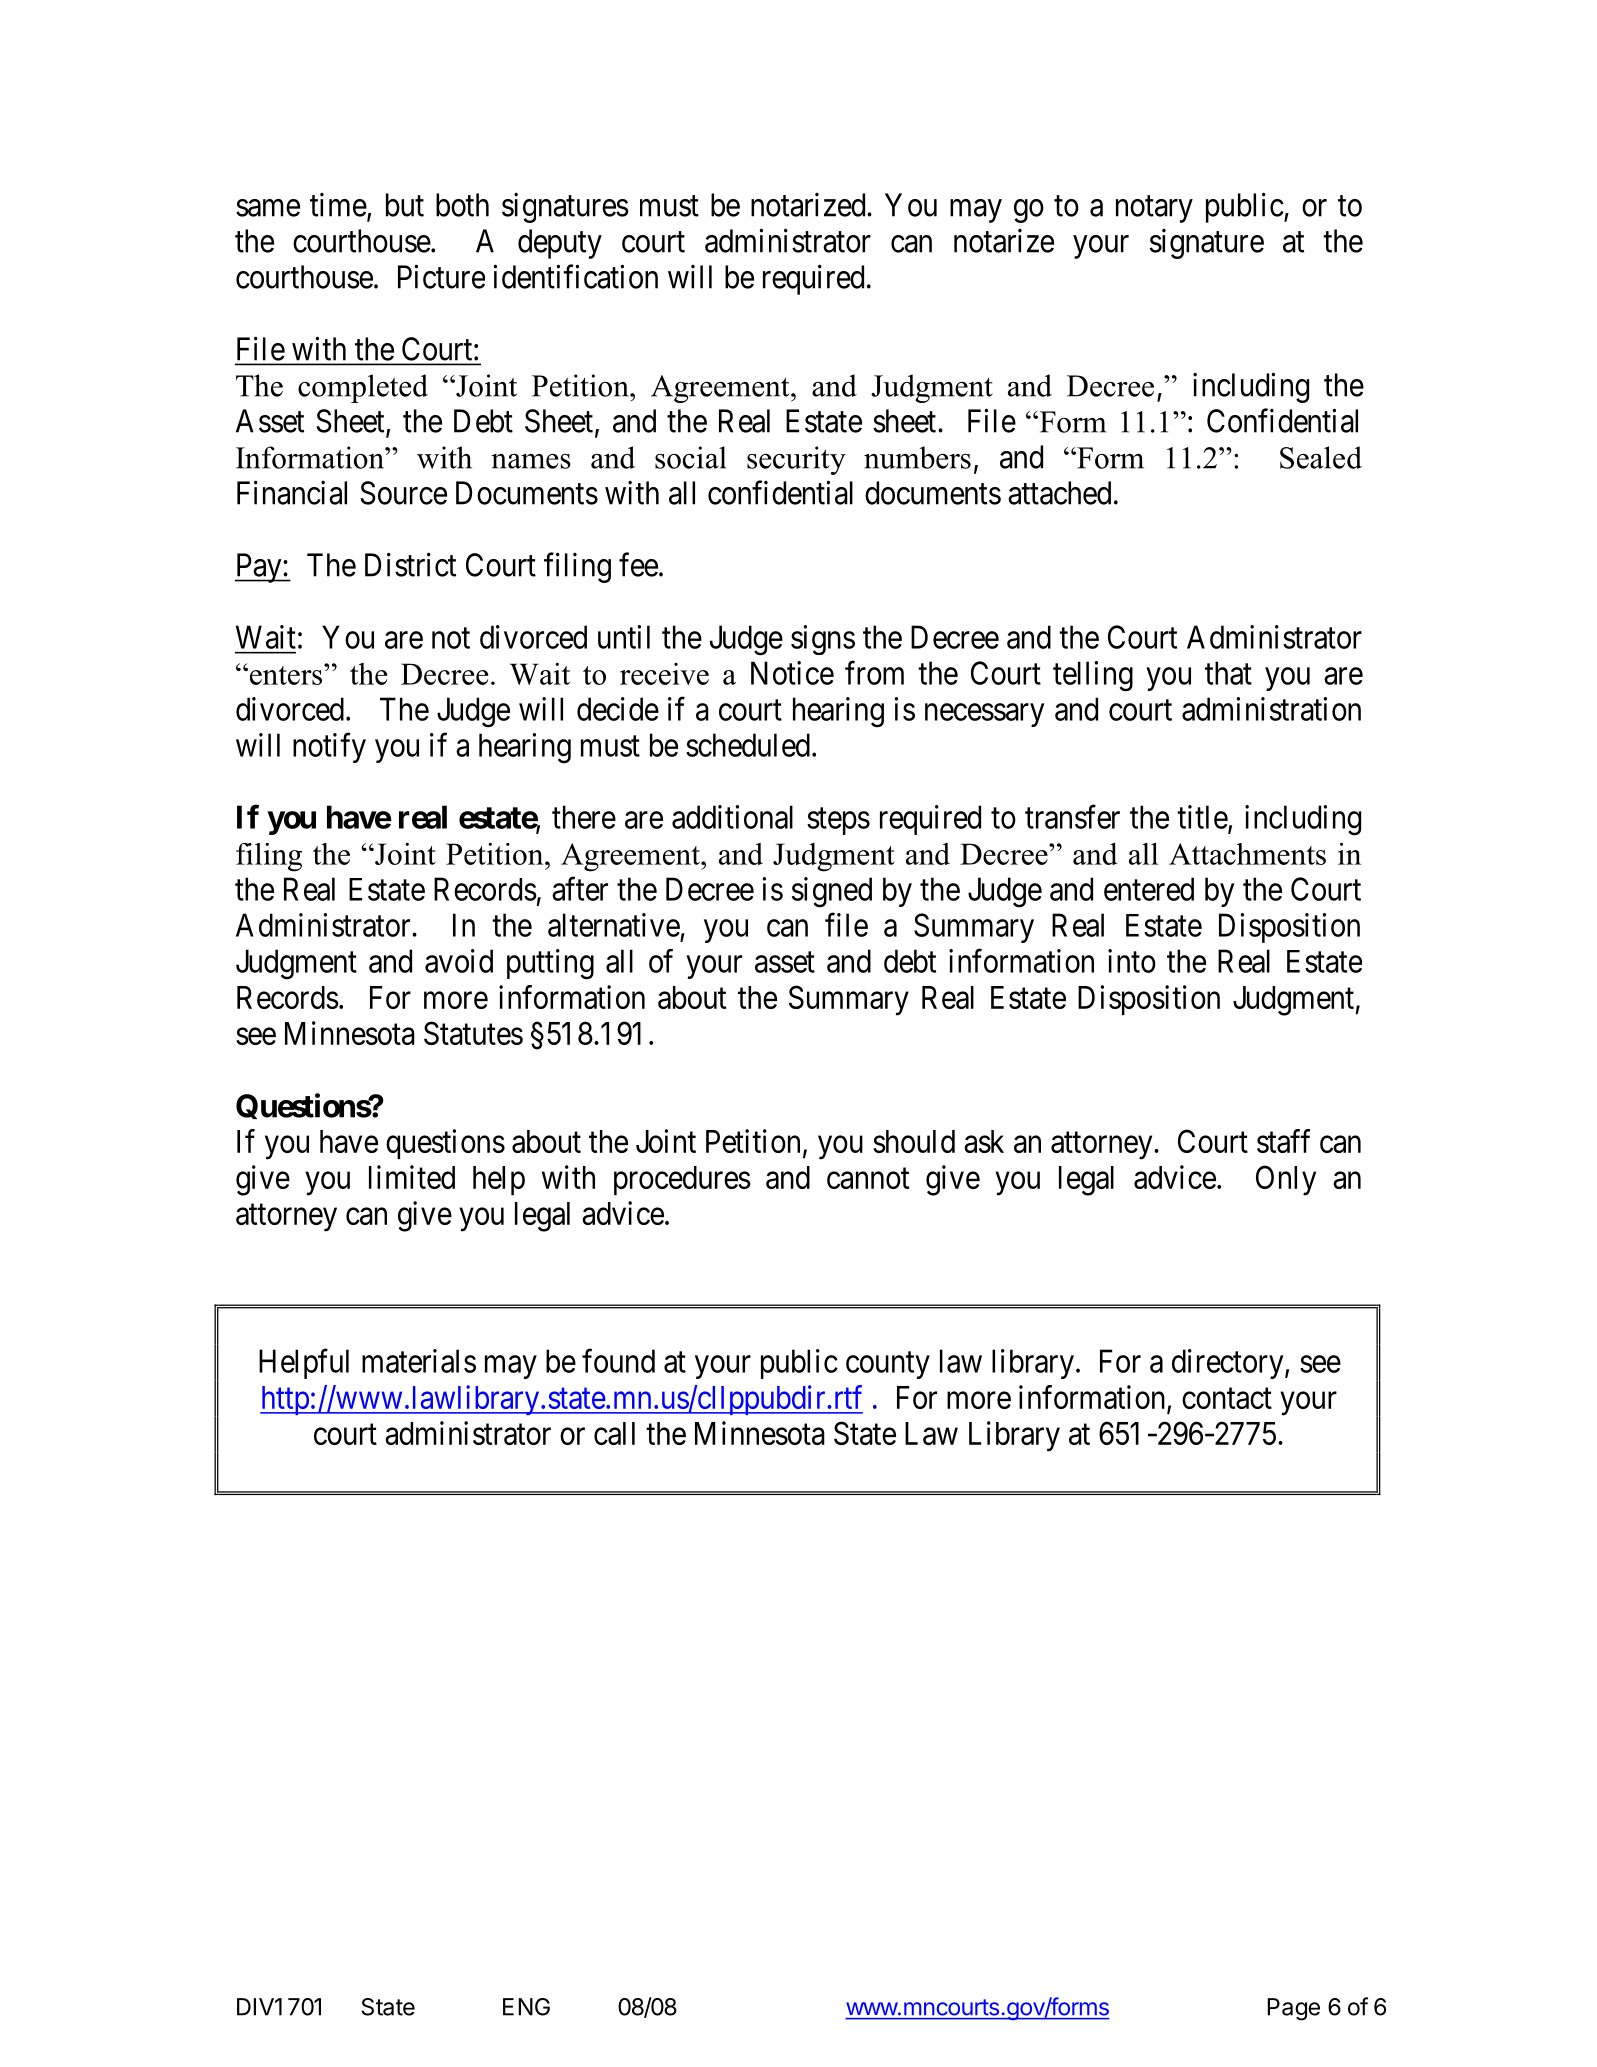 The width and height of the image is (1597, 2067). I want to click on identification, so click(575, 276).
